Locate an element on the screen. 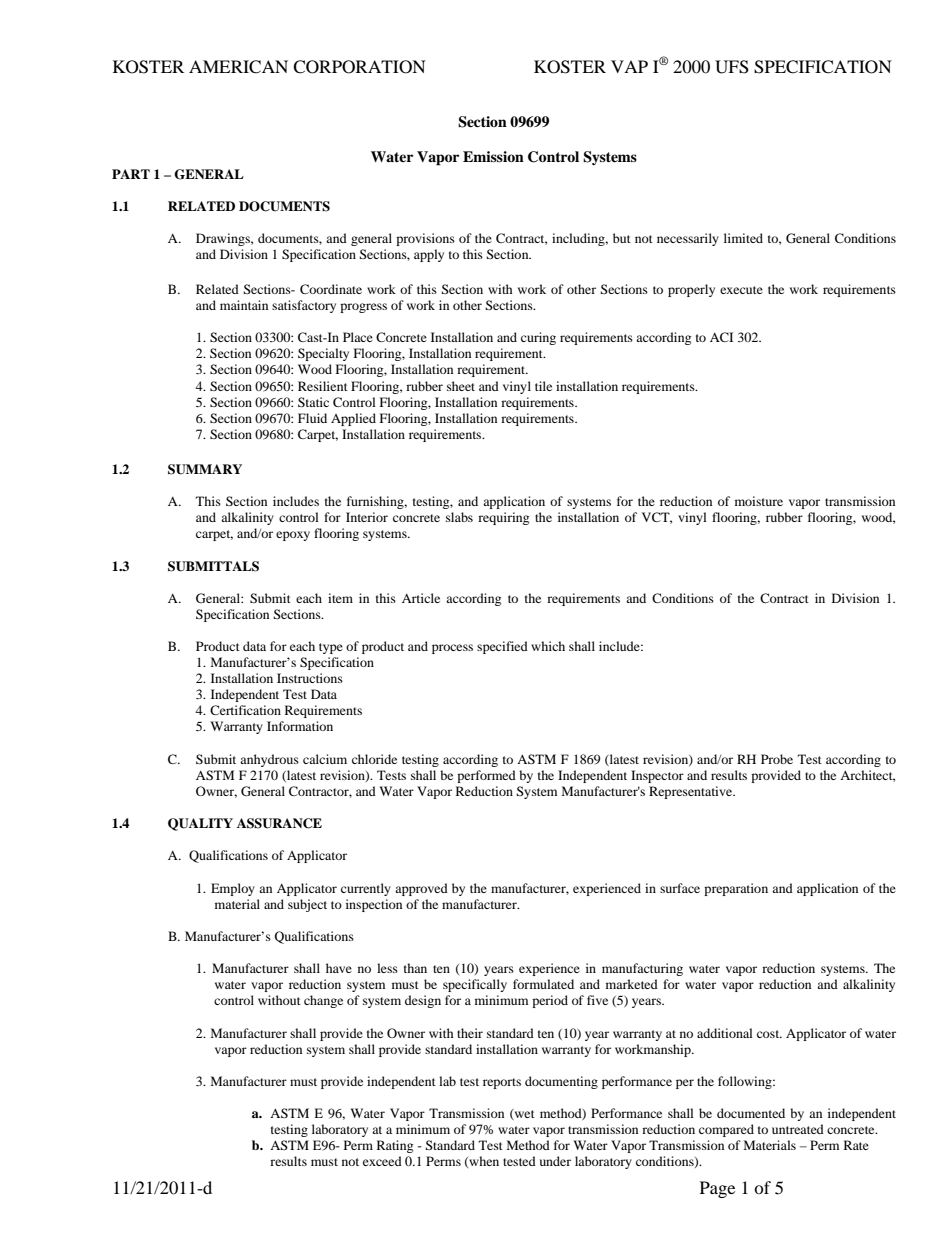 The width and height of the screenshot is (952, 1233). sheet is located at coordinates (461, 386).
